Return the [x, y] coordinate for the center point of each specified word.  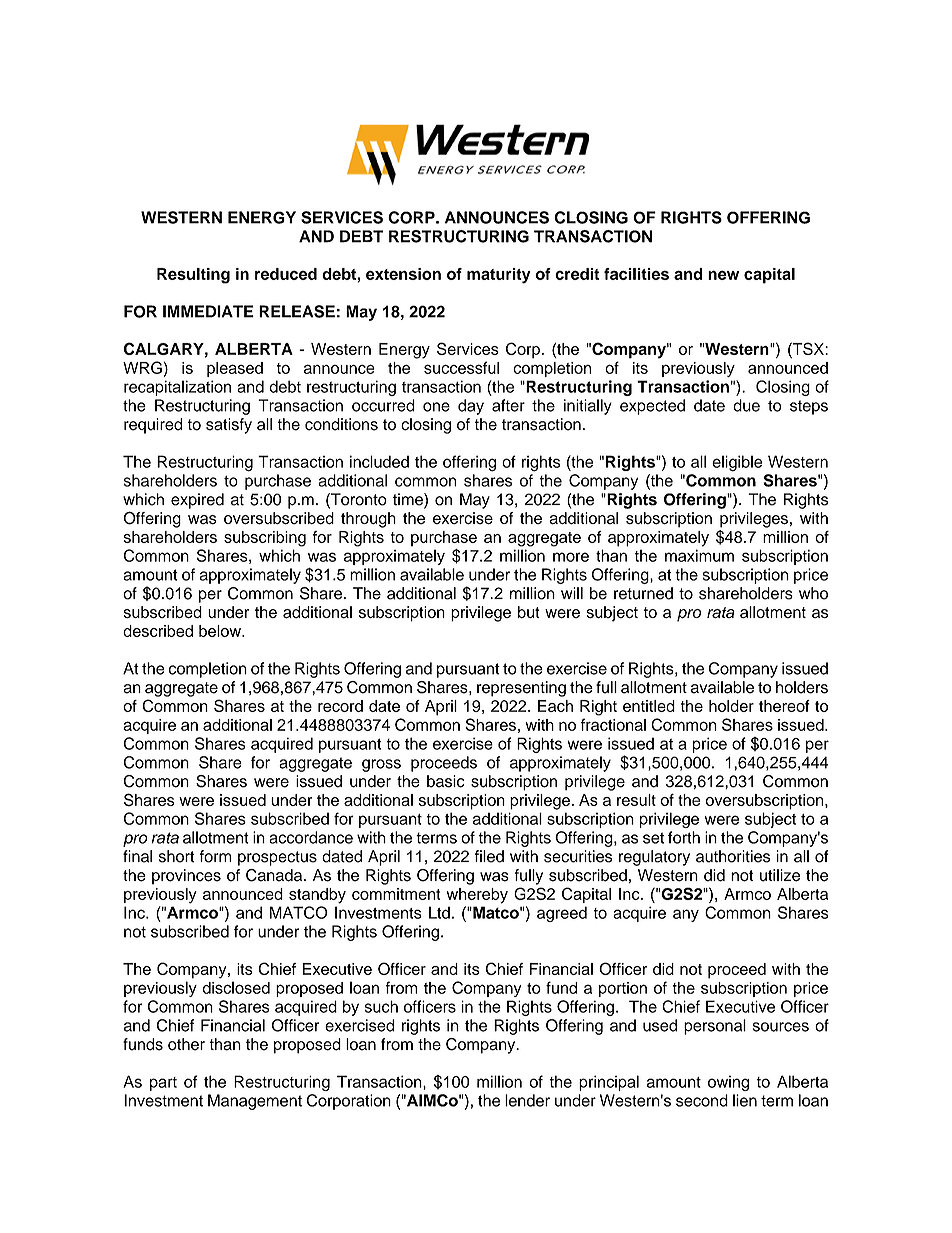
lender [527, 1100]
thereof [784, 706]
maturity [499, 276]
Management [255, 1102]
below [221, 631]
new [723, 275]
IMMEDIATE [208, 311]
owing [728, 1083]
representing [521, 689]
